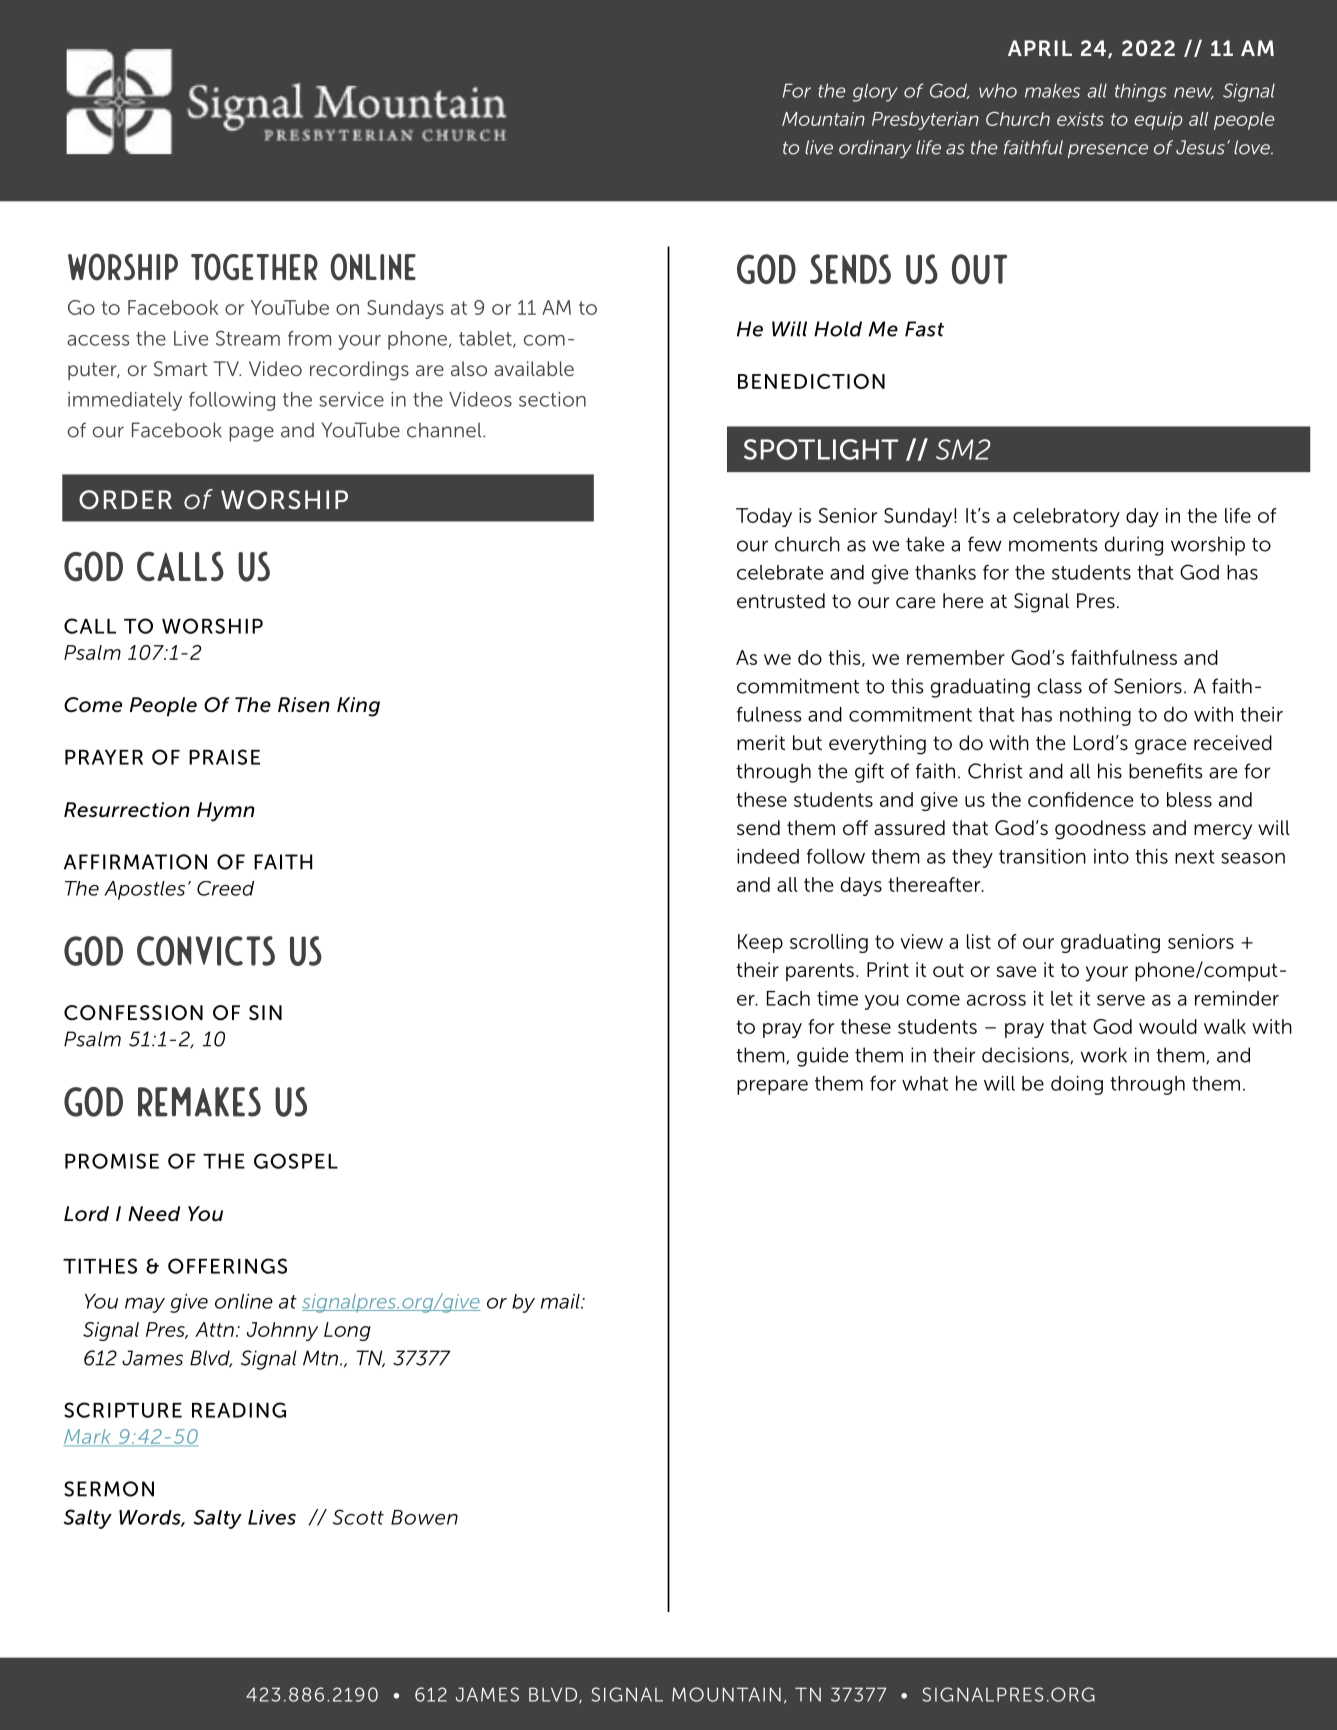 The height and width of the image is (1730, 1337). I want to click on SIN, so click(265, 1012).
